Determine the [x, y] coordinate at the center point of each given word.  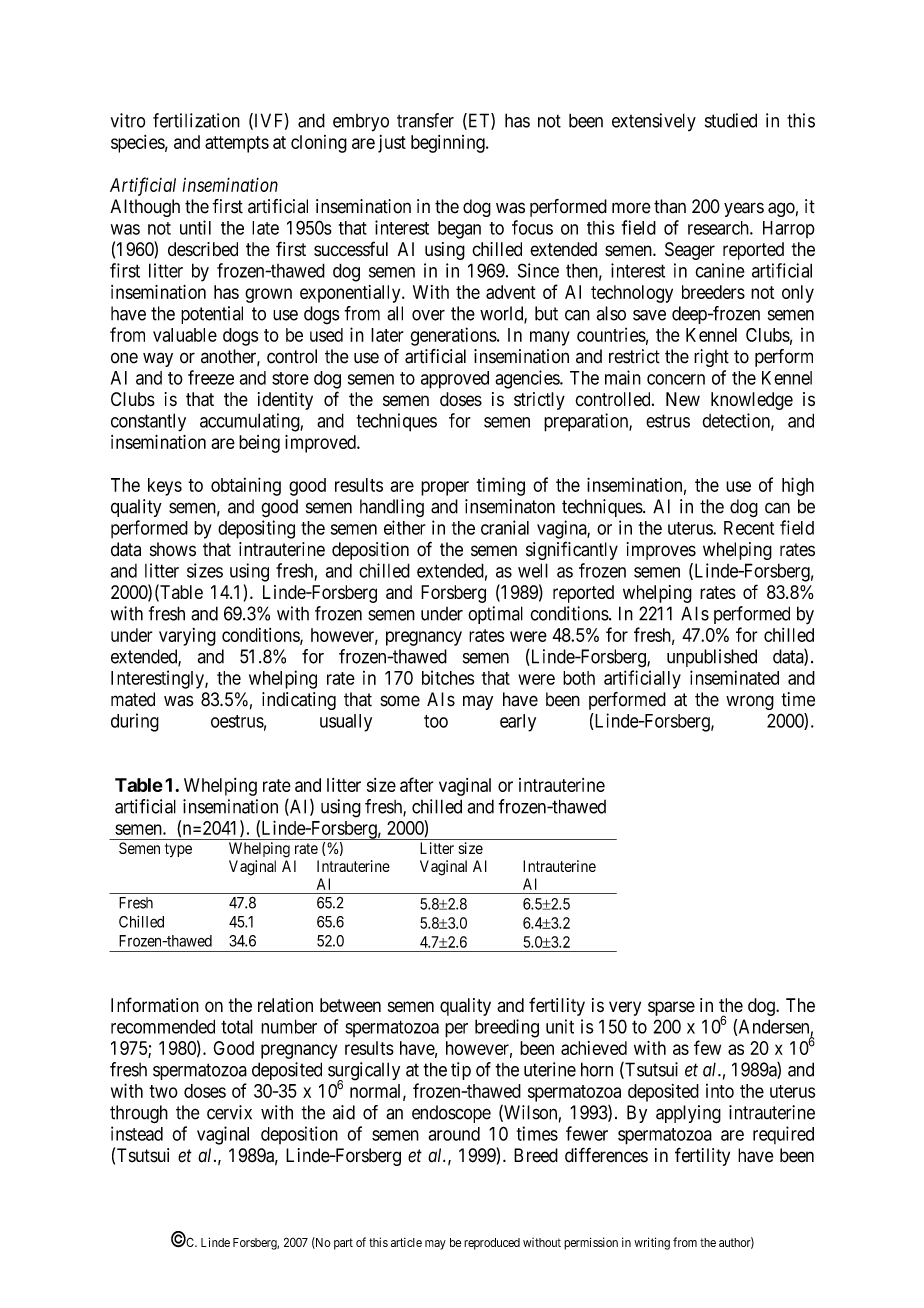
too [436, 721]
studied [731, 120]
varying [187, 637]
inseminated [734, 677]
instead [137, 1133]
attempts [237, 144]
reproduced [492, 1244]
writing [652, 1243]
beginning [449, 144]
